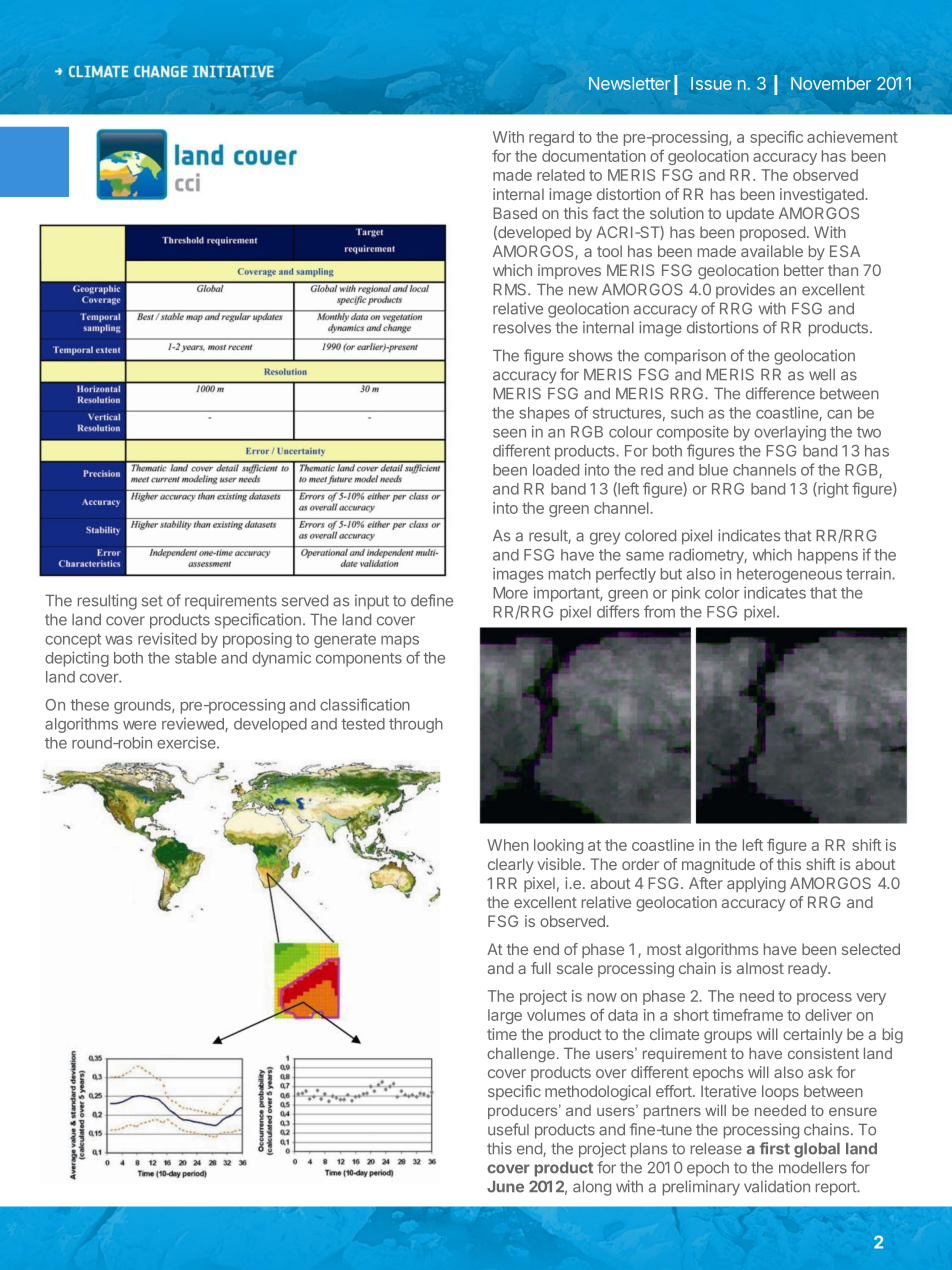 Image resolution: width=952 pixels, height=1270 pixels. I want to click on revisited, so click(167, 638).
